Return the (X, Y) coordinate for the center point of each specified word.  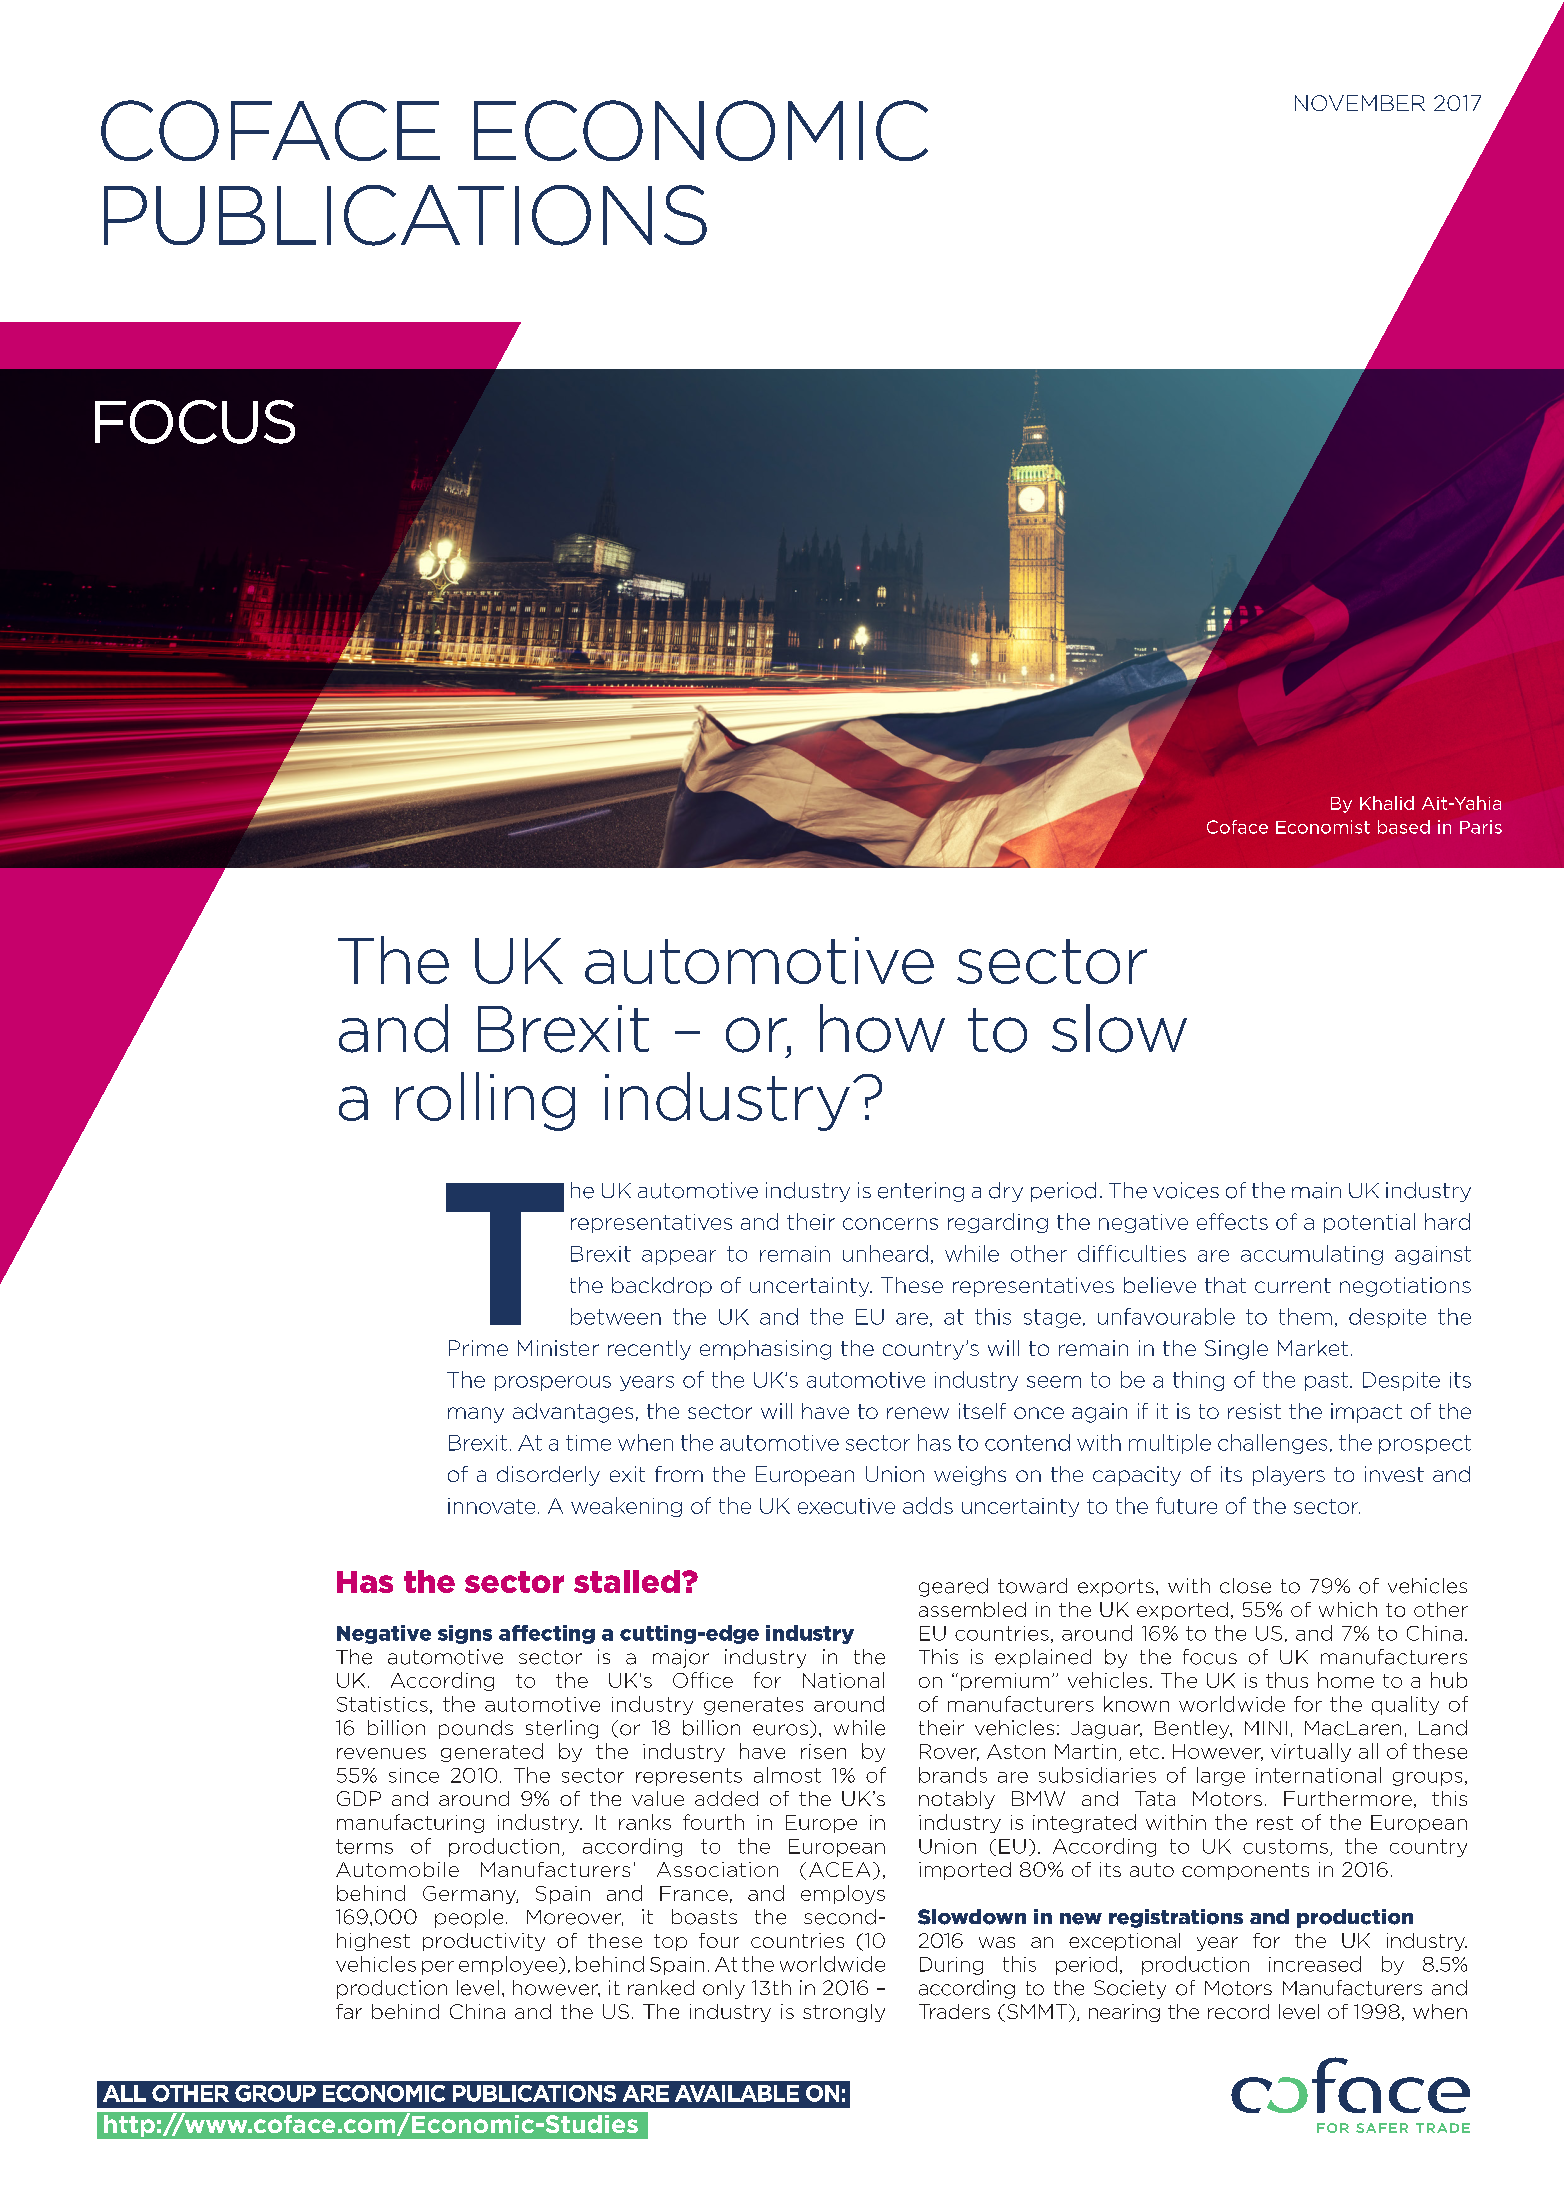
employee (509, 1965)
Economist (1323, 827)
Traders (954, 2011)
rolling (485, 1101)
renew (918, 1413)
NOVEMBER (1360, 103)
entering (921, 1192)
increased (1315, 1964)
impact (1366, 1413)
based (1404, 827)
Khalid (1387, 803)
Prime (478, 1348)
